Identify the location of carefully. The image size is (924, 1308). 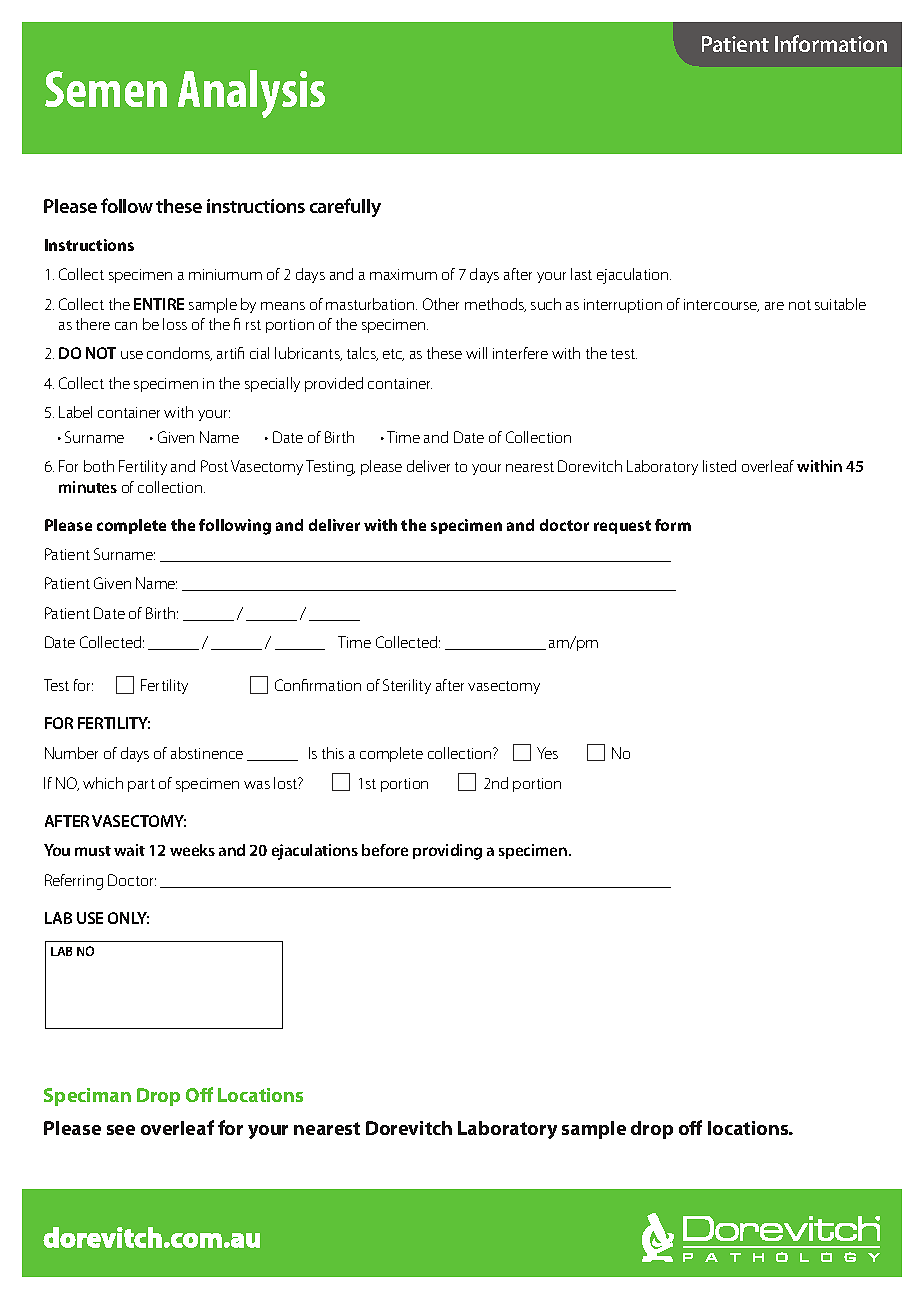
(345, 207).
